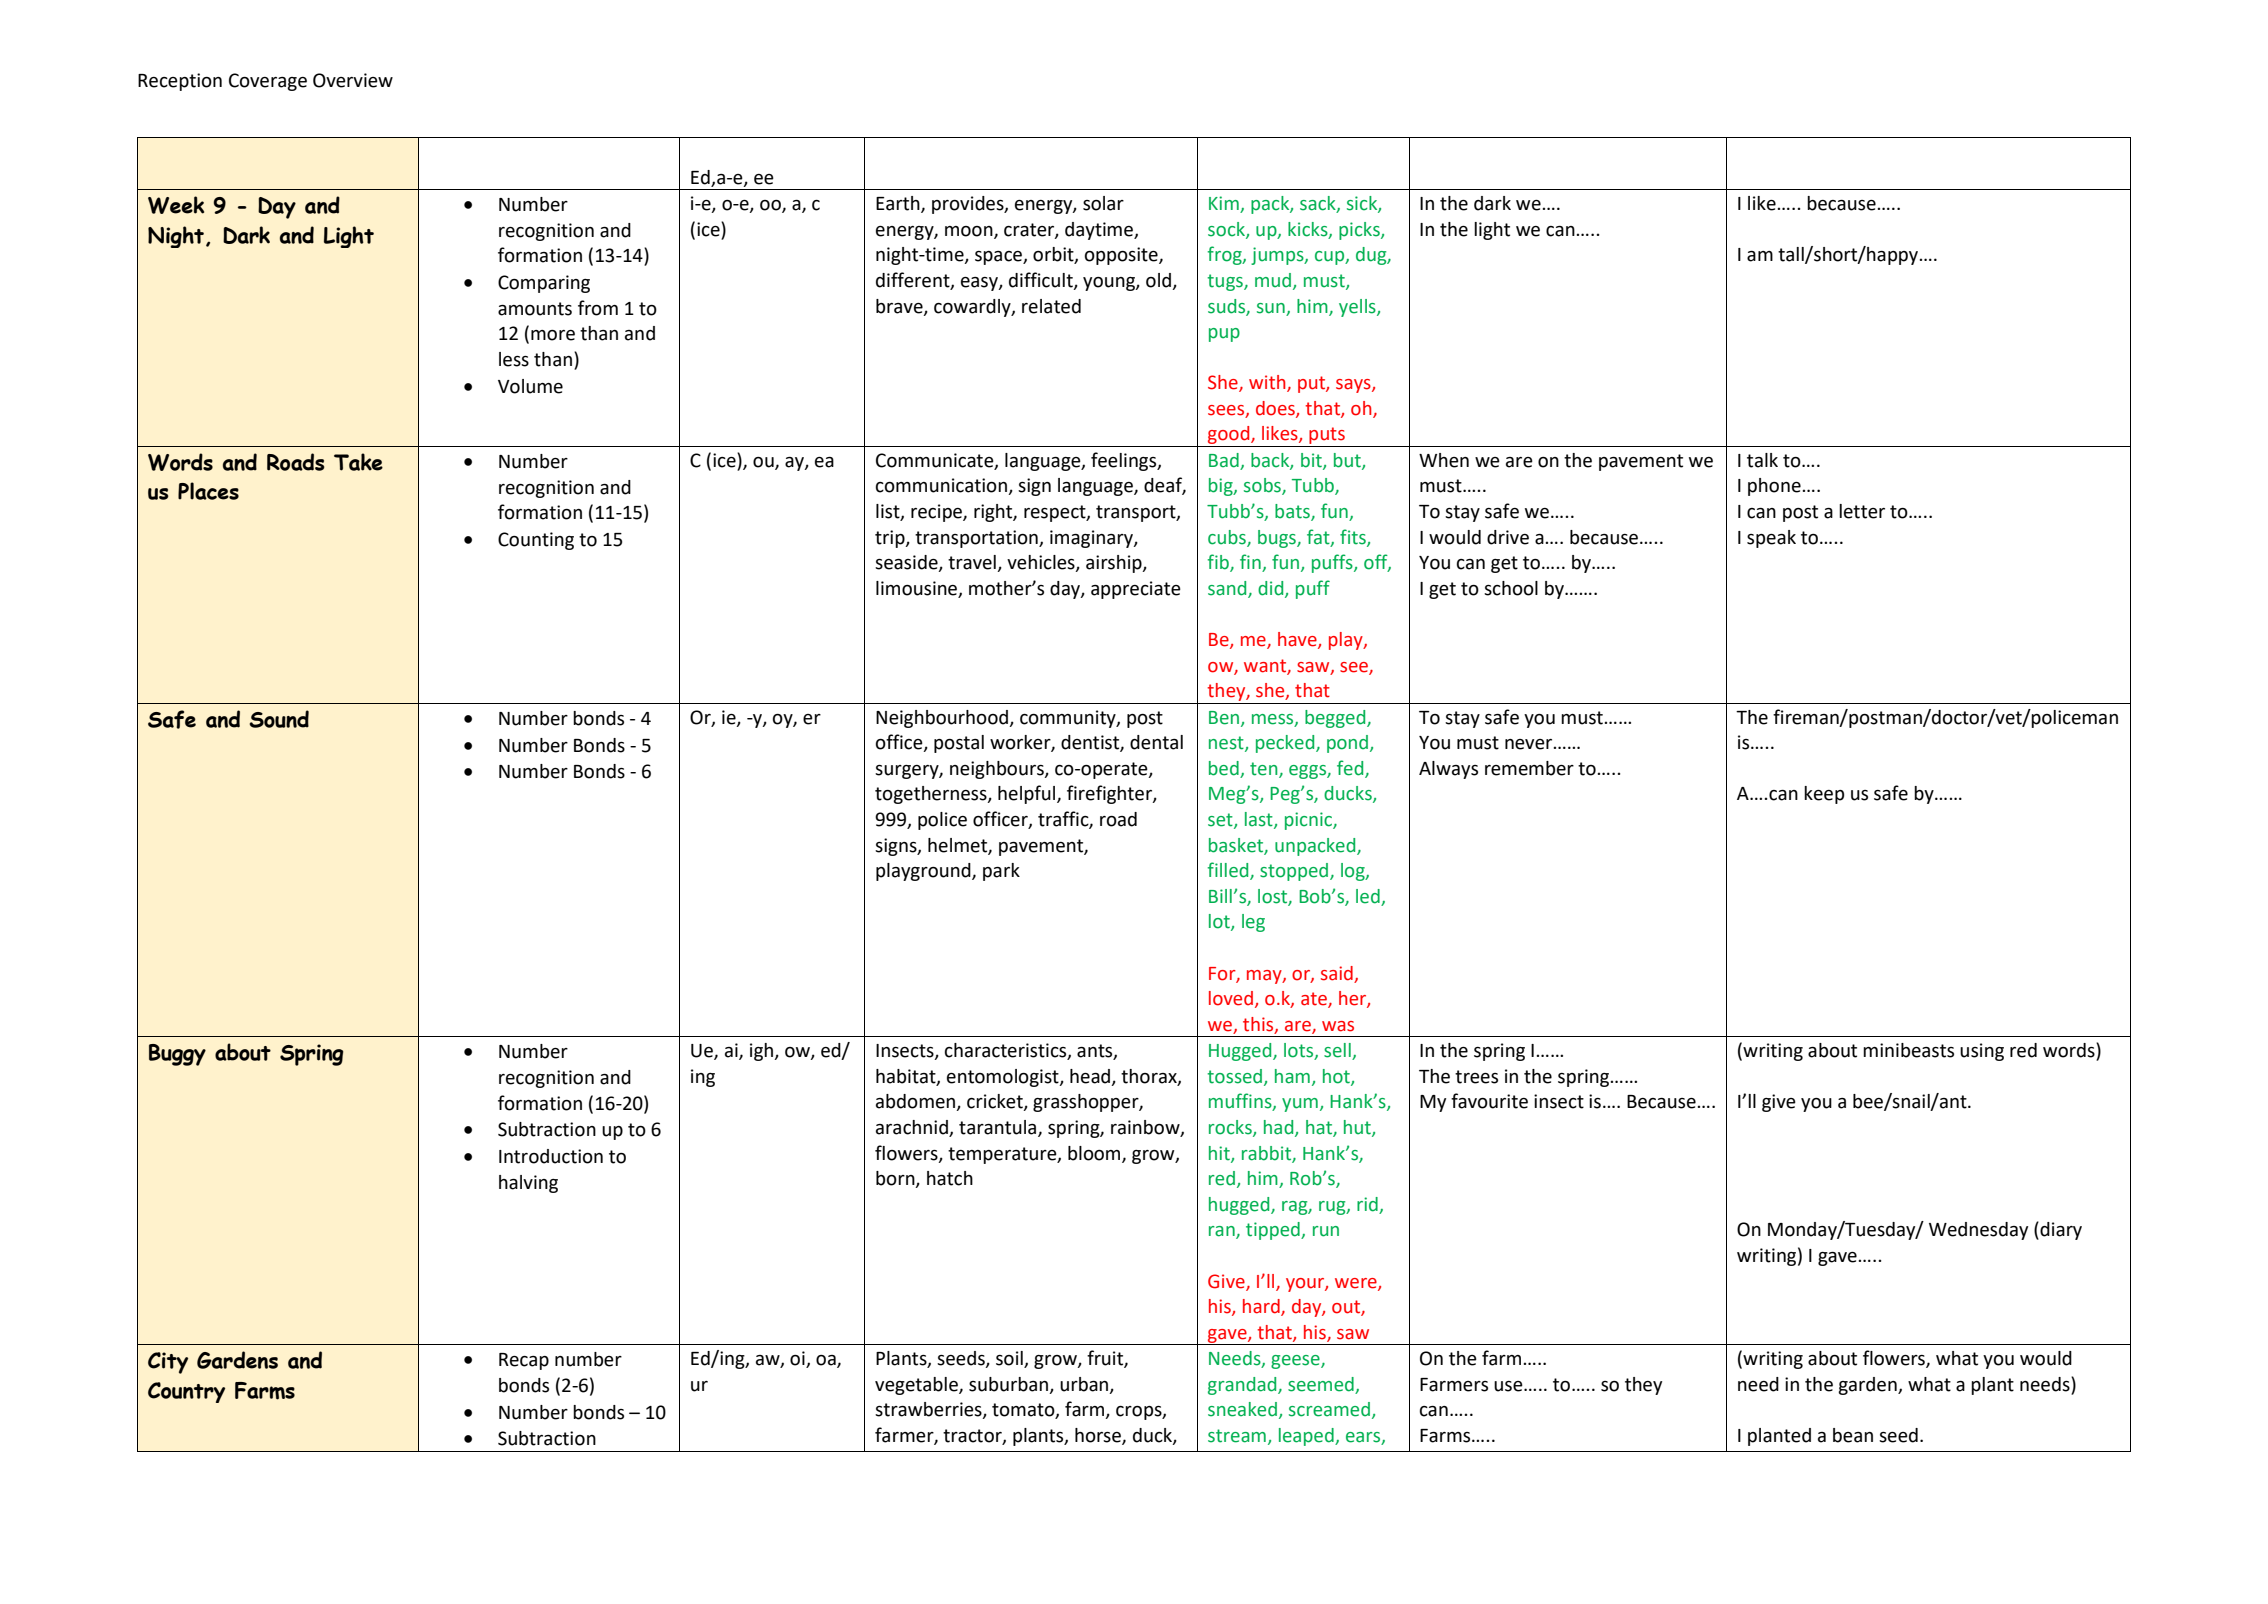 Image resolution: width=2268 pixels, height=1604 pixels. Describe the element at coordinates (177, 1055) in the screenshot. I see `Buggy` at that location.
